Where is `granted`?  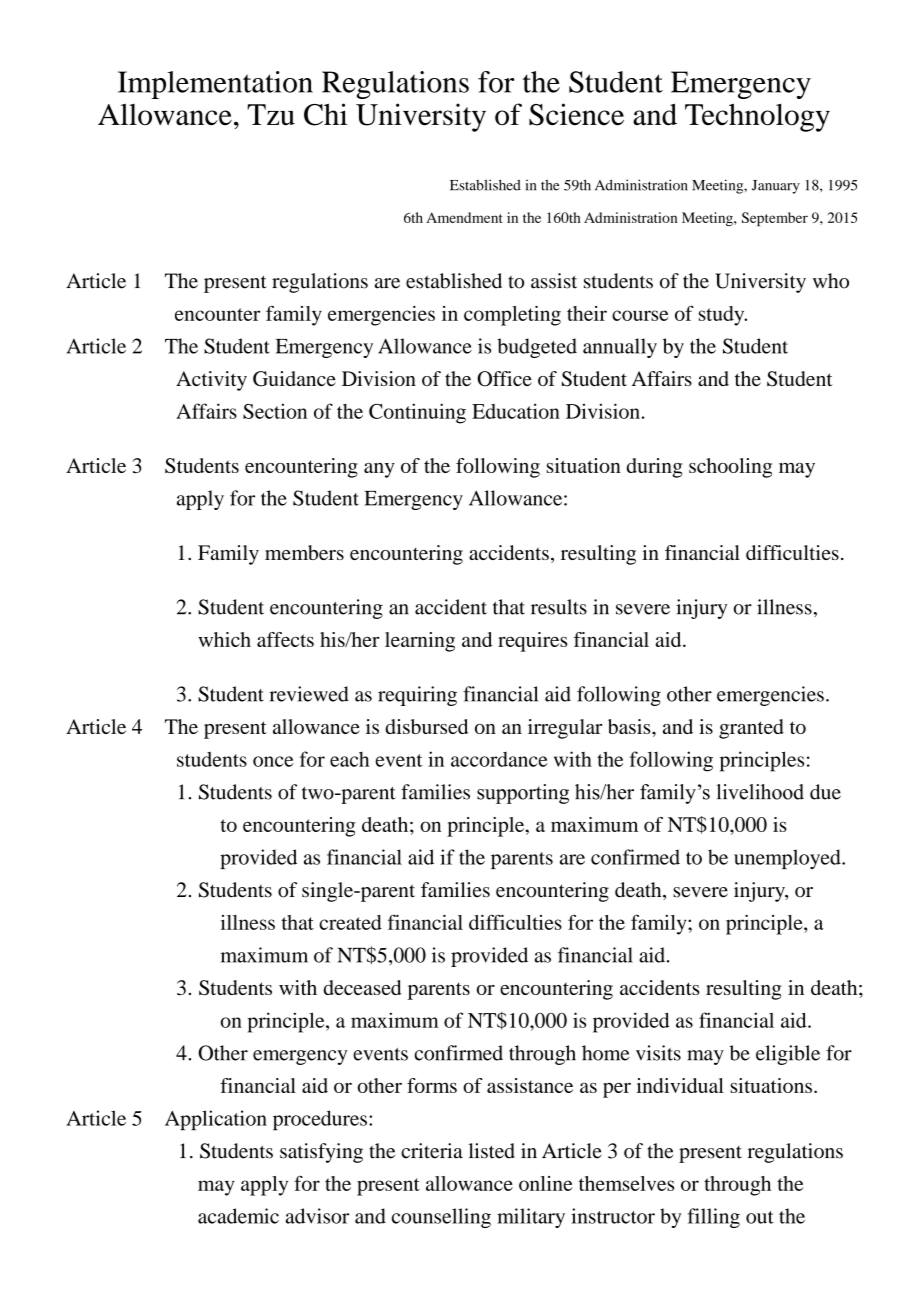
granted is located at coordinates (751, 729).
